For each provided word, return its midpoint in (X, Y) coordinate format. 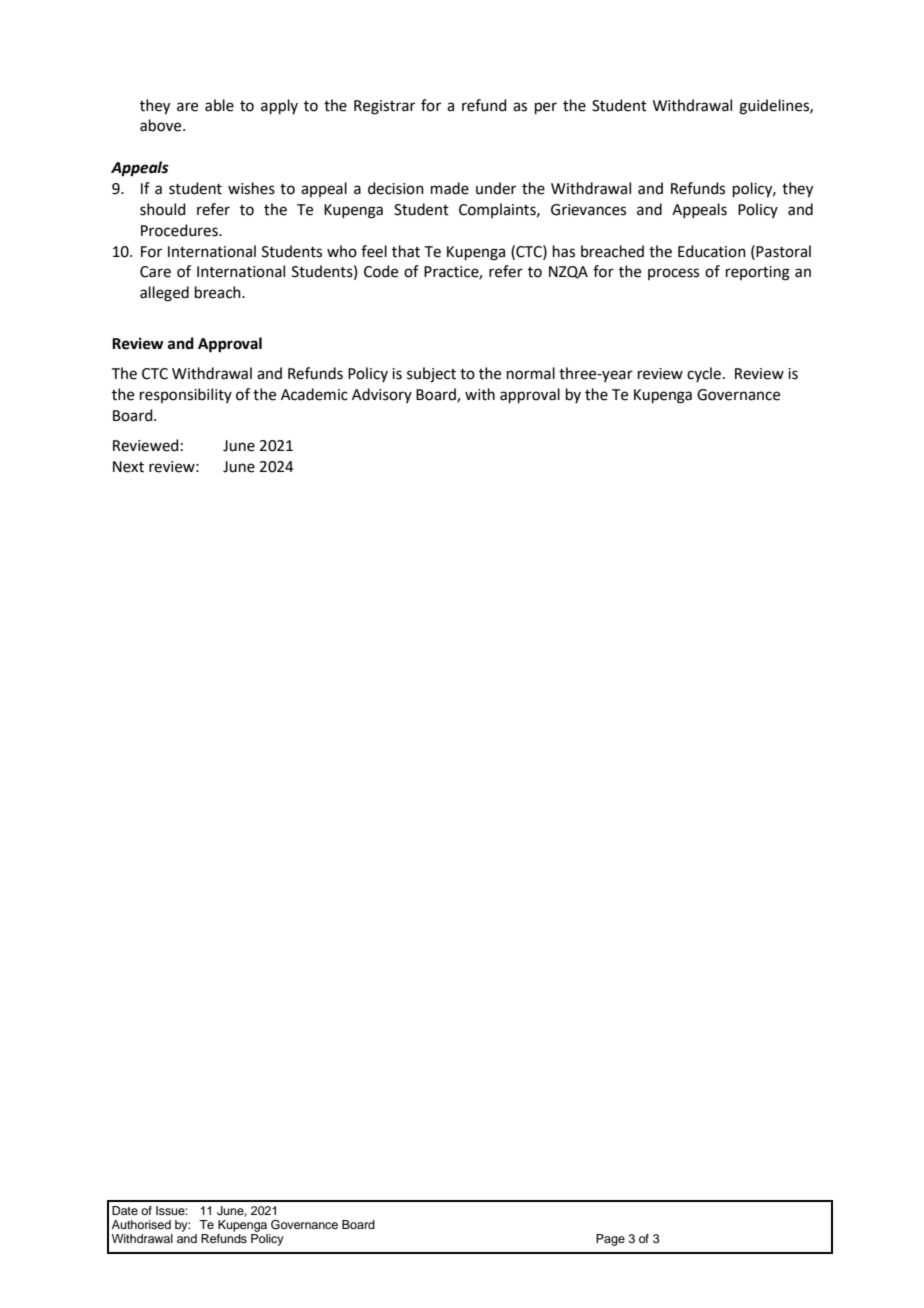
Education (712, 251)
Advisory (382, 395)
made (450, 188)
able (219, 105)
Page (610, 1240)
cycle (704, 374)
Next (128, 467)
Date (125, 1210)
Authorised (141, 1224)
